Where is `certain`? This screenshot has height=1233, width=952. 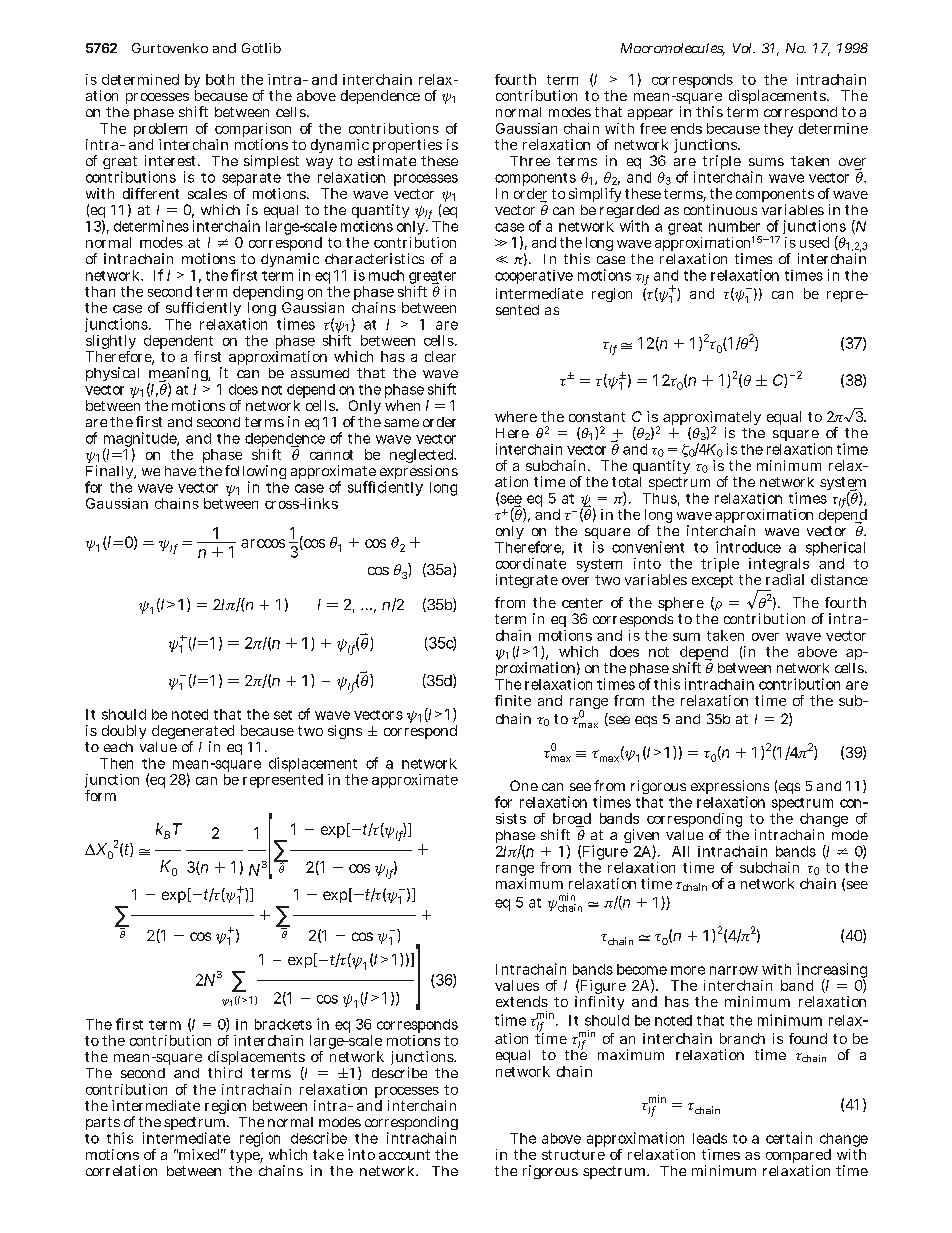 certain is located at coordinates (789, 1138).
